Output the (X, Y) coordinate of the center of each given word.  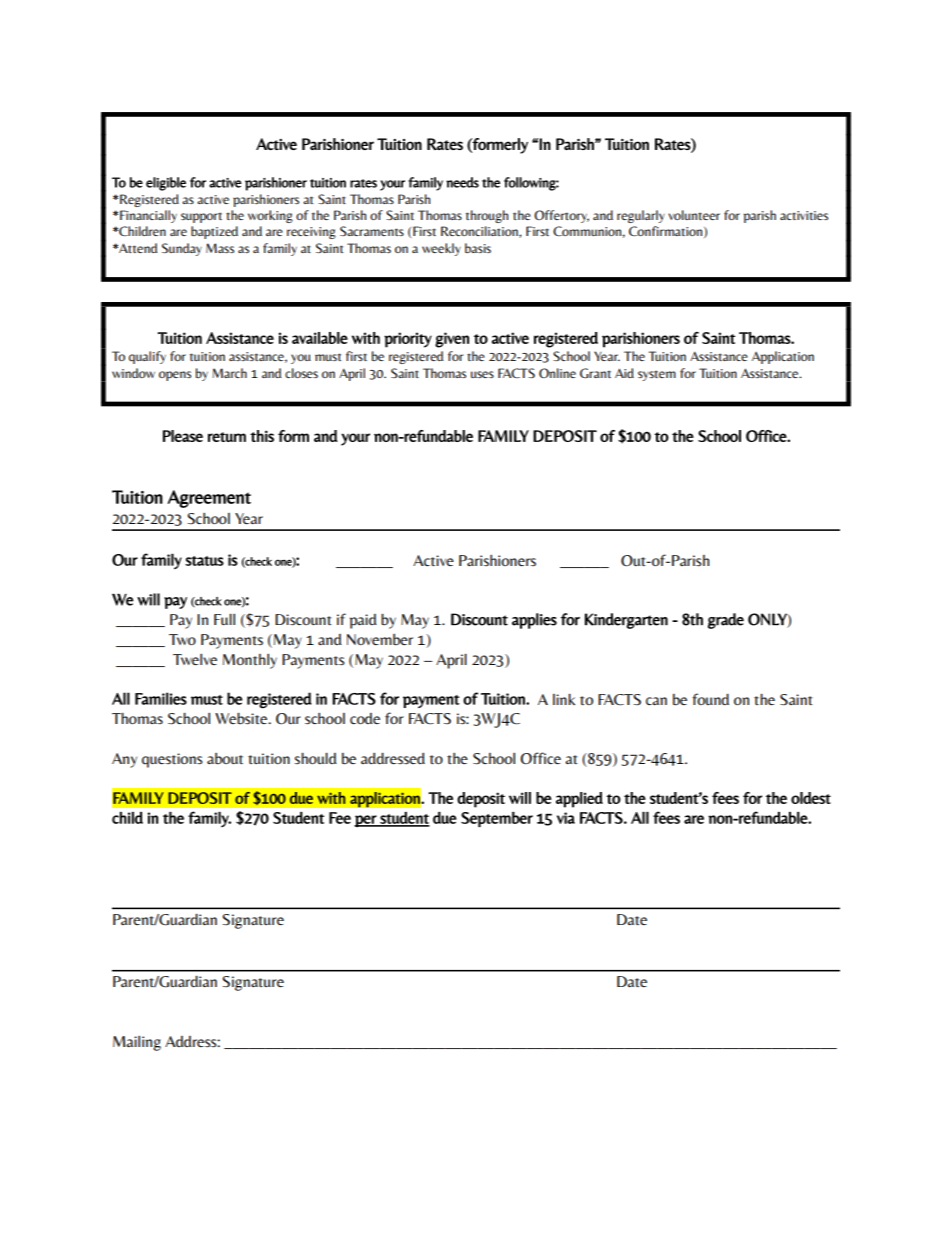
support (201, 217)
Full (224, 619)
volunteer (694, 215)
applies (534, 621)
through (486, 216)
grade (726, 621)
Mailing (137, 1043)
